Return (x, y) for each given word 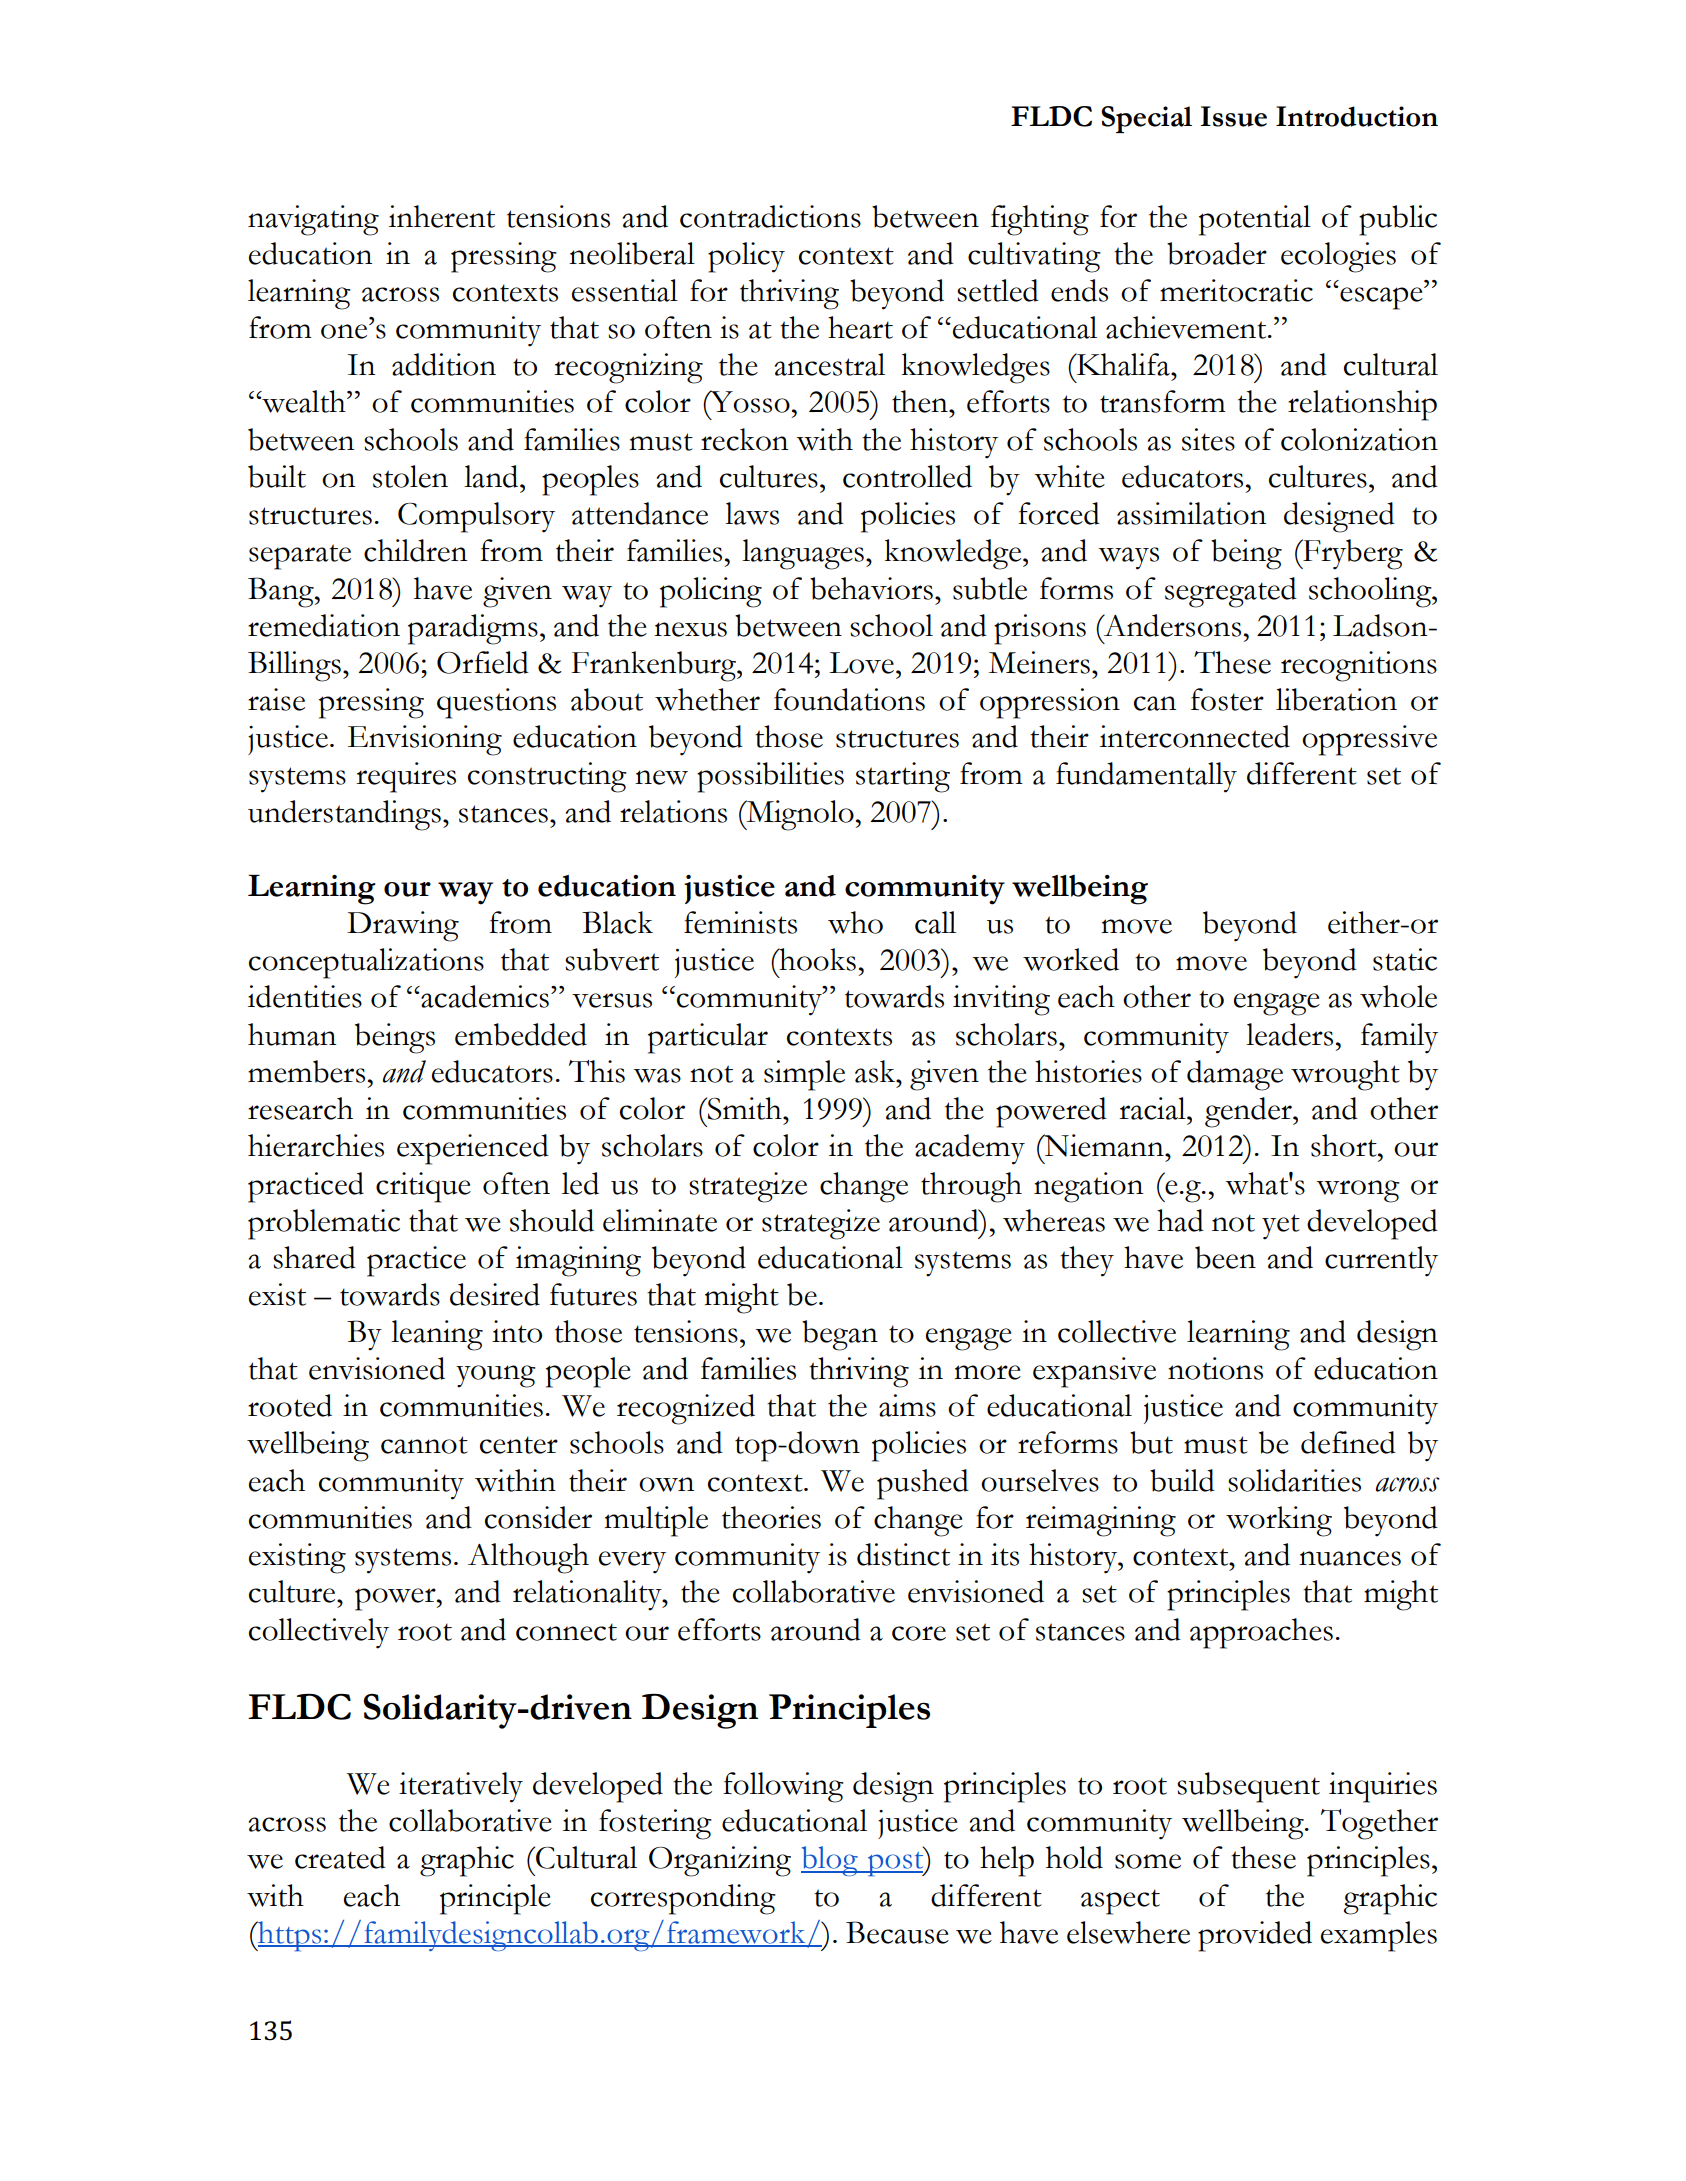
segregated (1231, 592)
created (340, 1857)
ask (876, 1071)
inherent (442, 216)
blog (830, 1861)
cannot (424, 1445)
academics (484, 996)
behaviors (871, 588)
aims (907, 1405)
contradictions (770, 216)
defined (1348, 1442)
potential (1255, 220)
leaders (1289, 1034)
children (415, 550)
